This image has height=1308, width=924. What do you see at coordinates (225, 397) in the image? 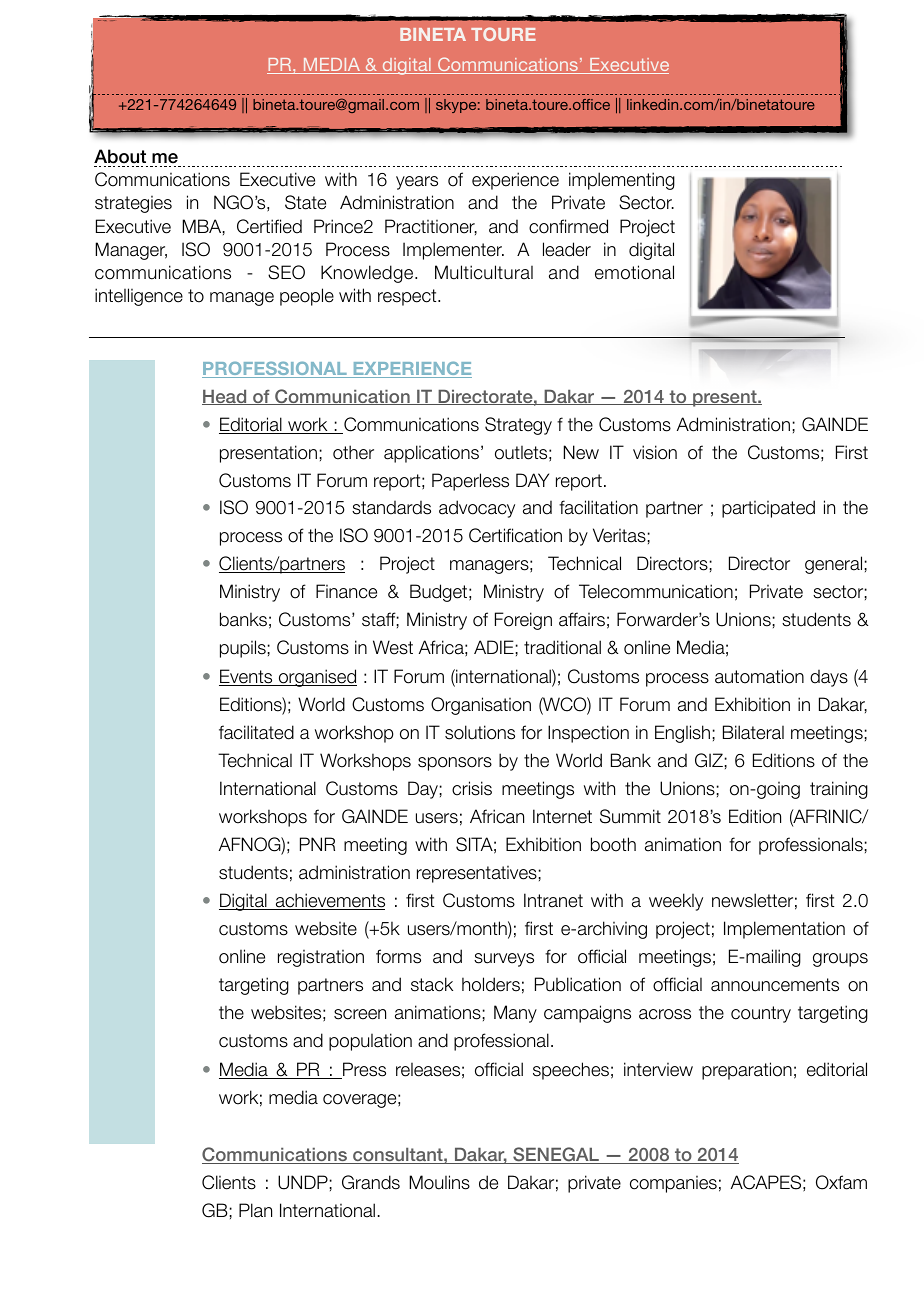
I see `Head` at bounding box center [225, 397].
